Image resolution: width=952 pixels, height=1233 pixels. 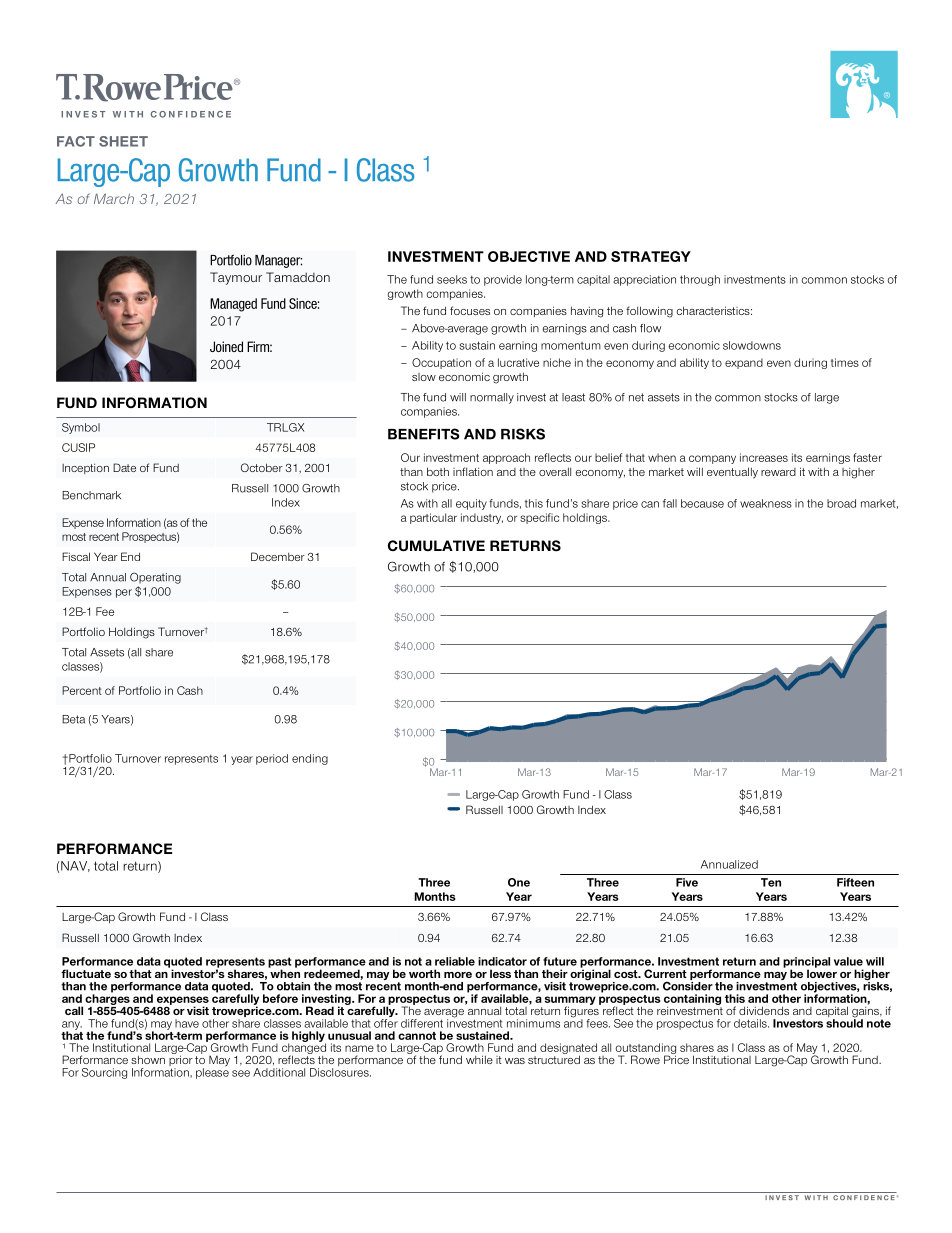 What do you see at coordinates (764, 1010) in the screenshot?
I see `dividends` at bounding box center [764, 1010].
